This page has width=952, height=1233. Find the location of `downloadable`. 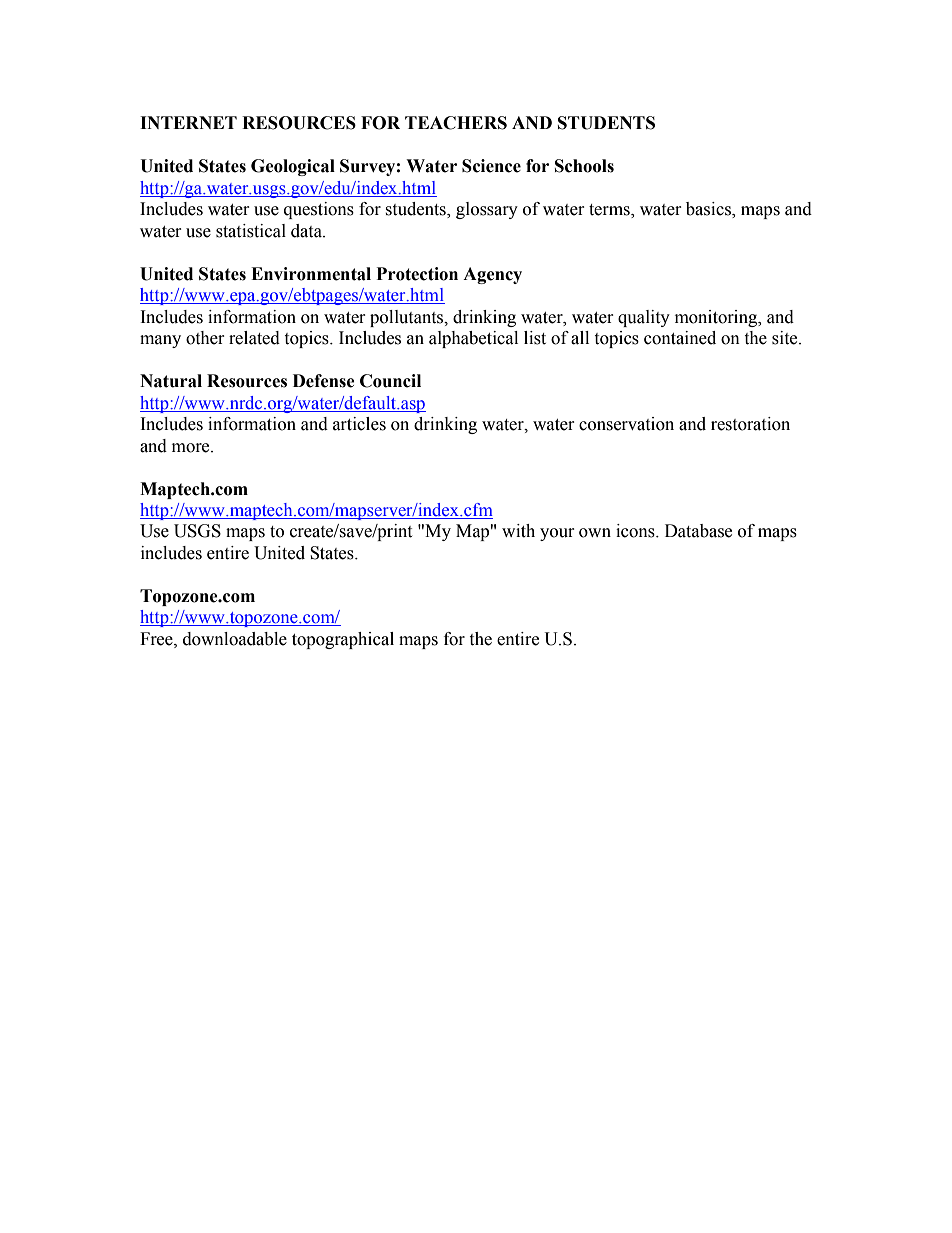

downloadable is located at coordinates (235, 639).
